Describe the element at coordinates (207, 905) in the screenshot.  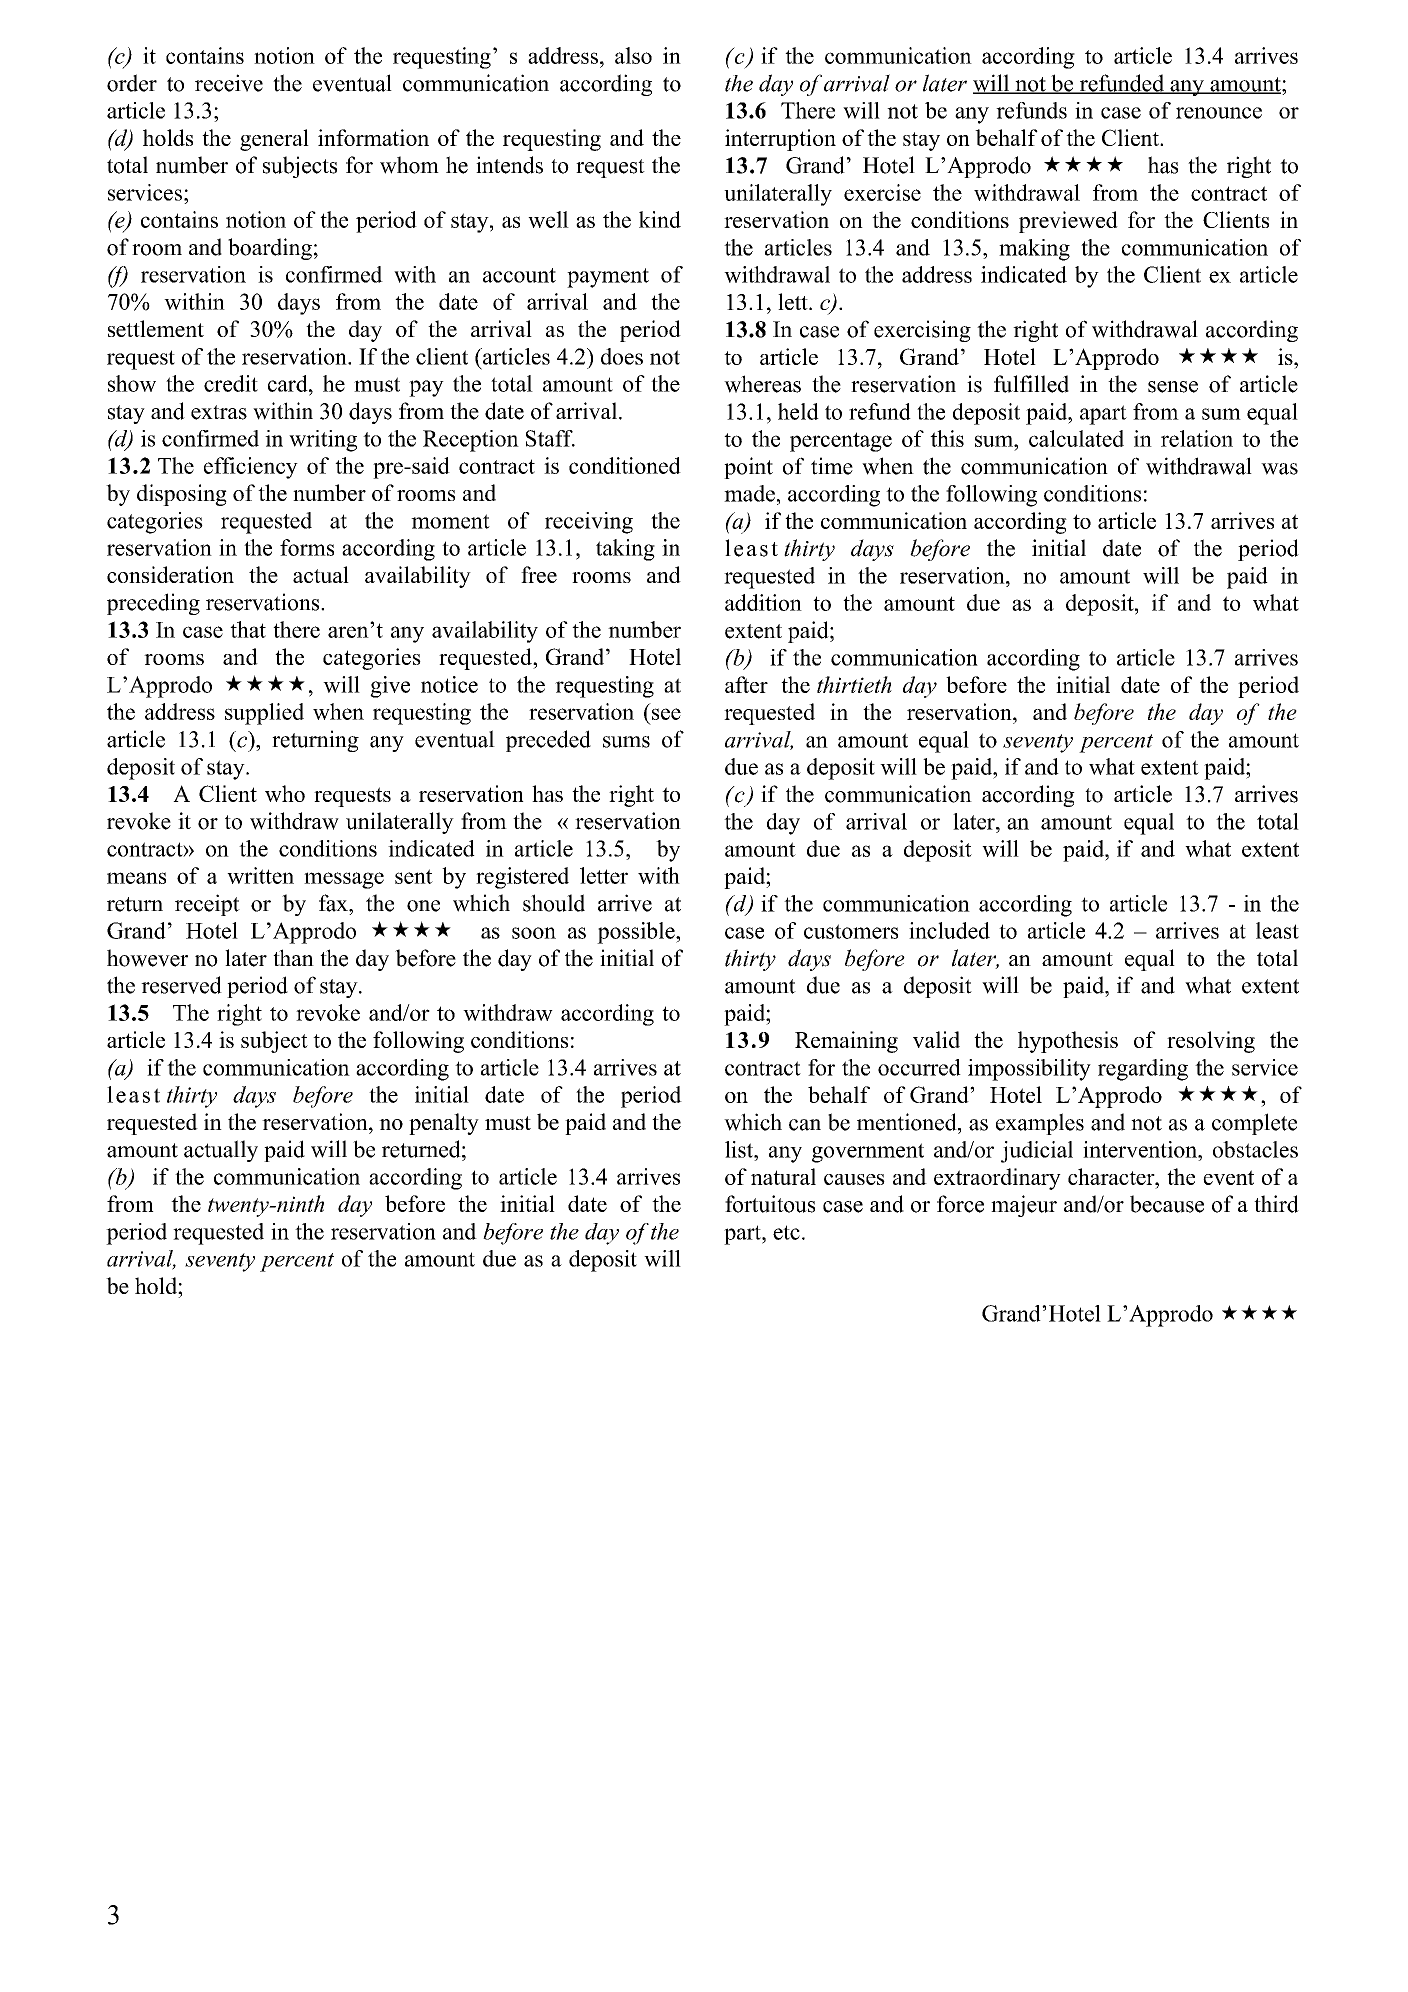
I see `receipt` at that location.
